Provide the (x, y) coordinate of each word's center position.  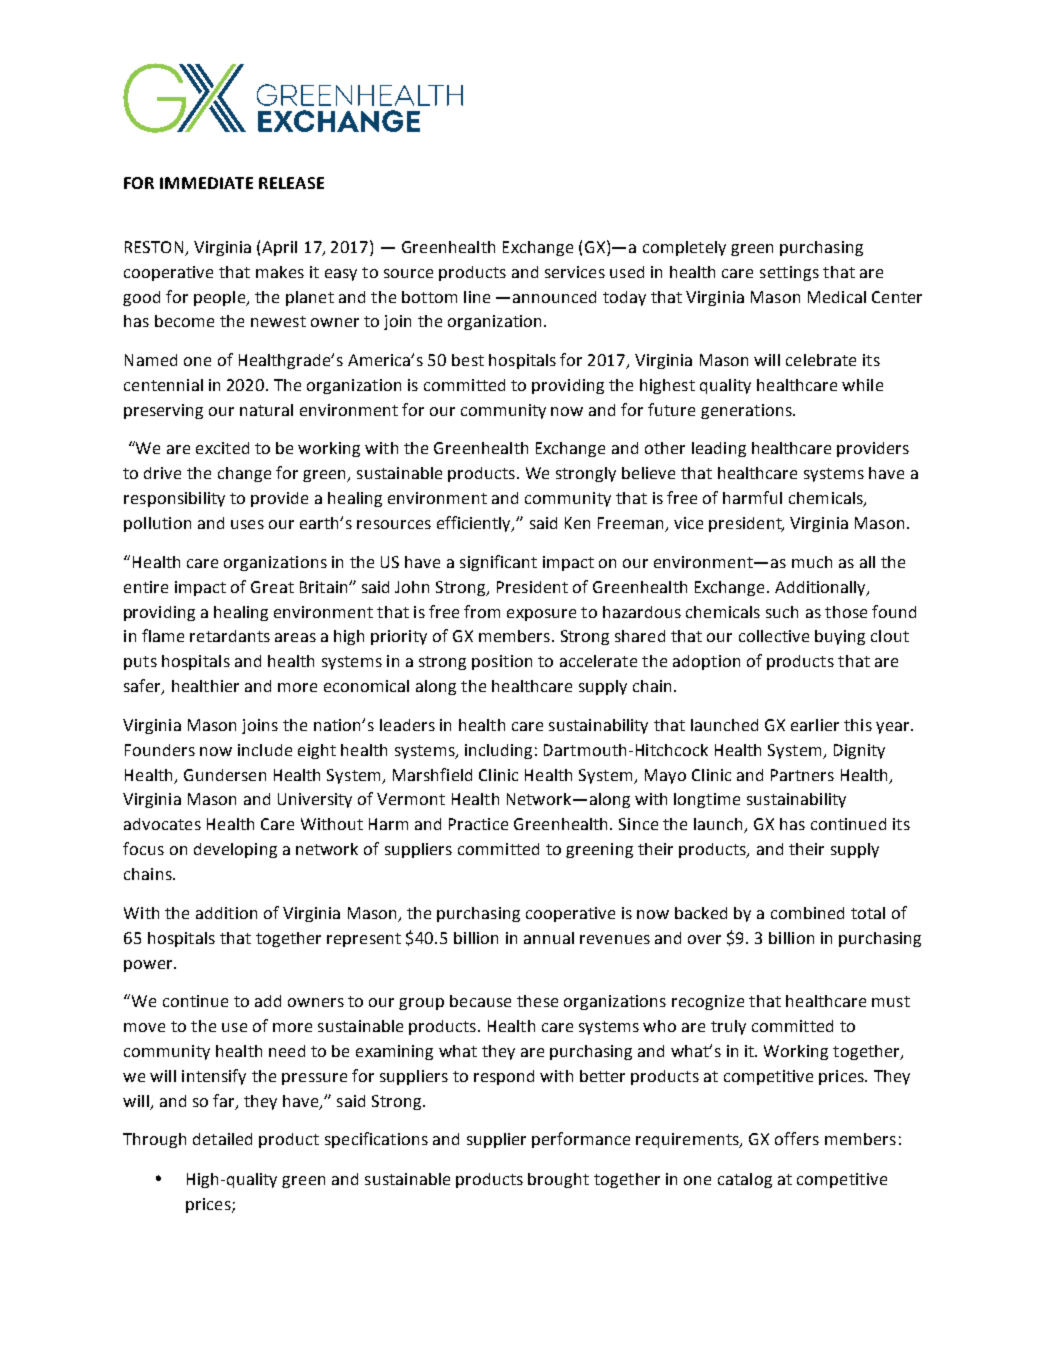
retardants (230, 636)
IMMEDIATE (206, 183)
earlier (815, 725)
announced (554, 297)
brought (558, 1180)
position (502, 662)
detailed (222, 1139)
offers (797, 1138)
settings (789, 273)
